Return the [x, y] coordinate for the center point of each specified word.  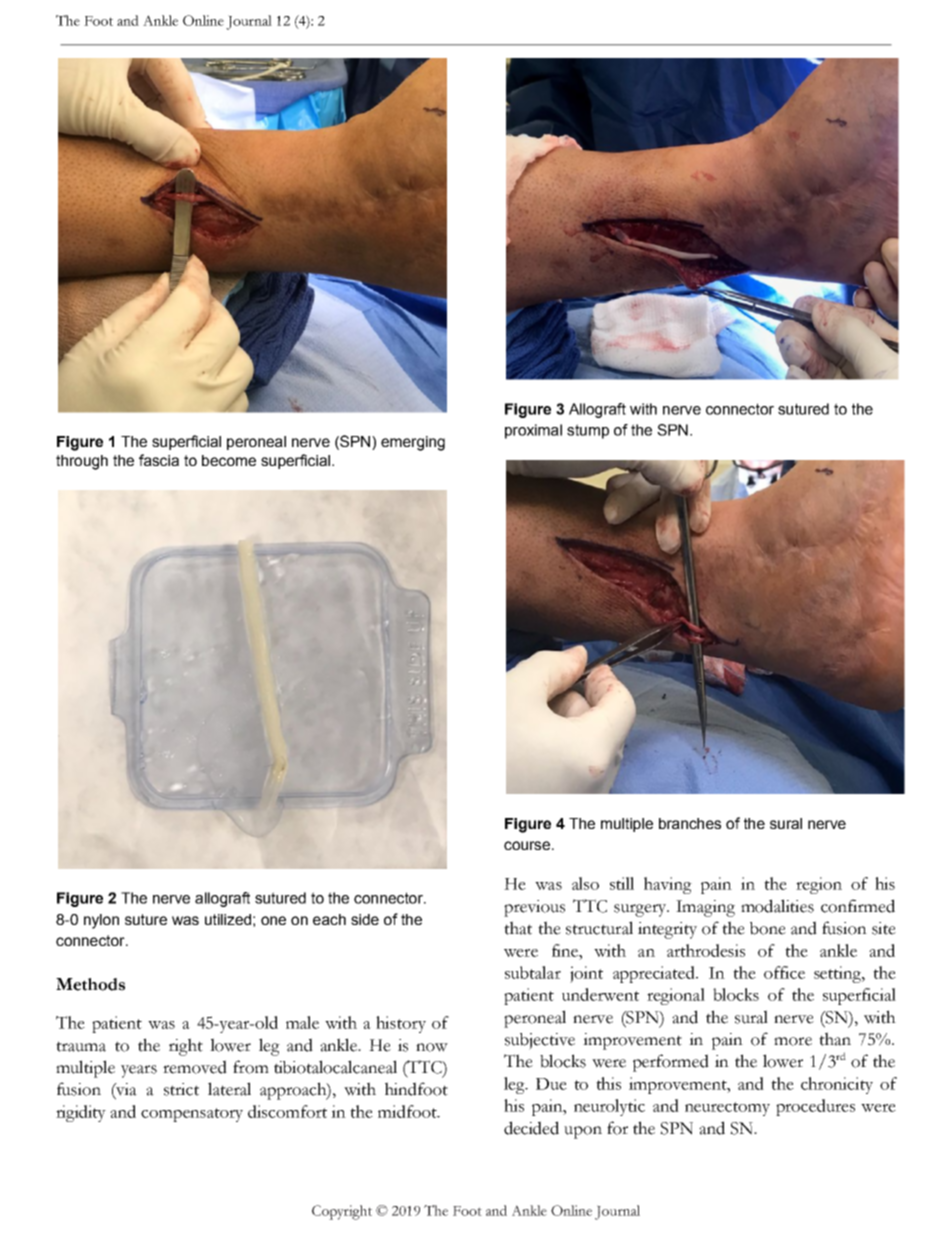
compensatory [192, 1115]
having [668, 885]
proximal [533, 431]
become [229, 460]
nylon [101, 921]
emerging [413, 443]
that [518, 928]
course [528, 845]
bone [768, 928]
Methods [90, 984]
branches [690, 823]
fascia [159, 460]
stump [588, 431]
